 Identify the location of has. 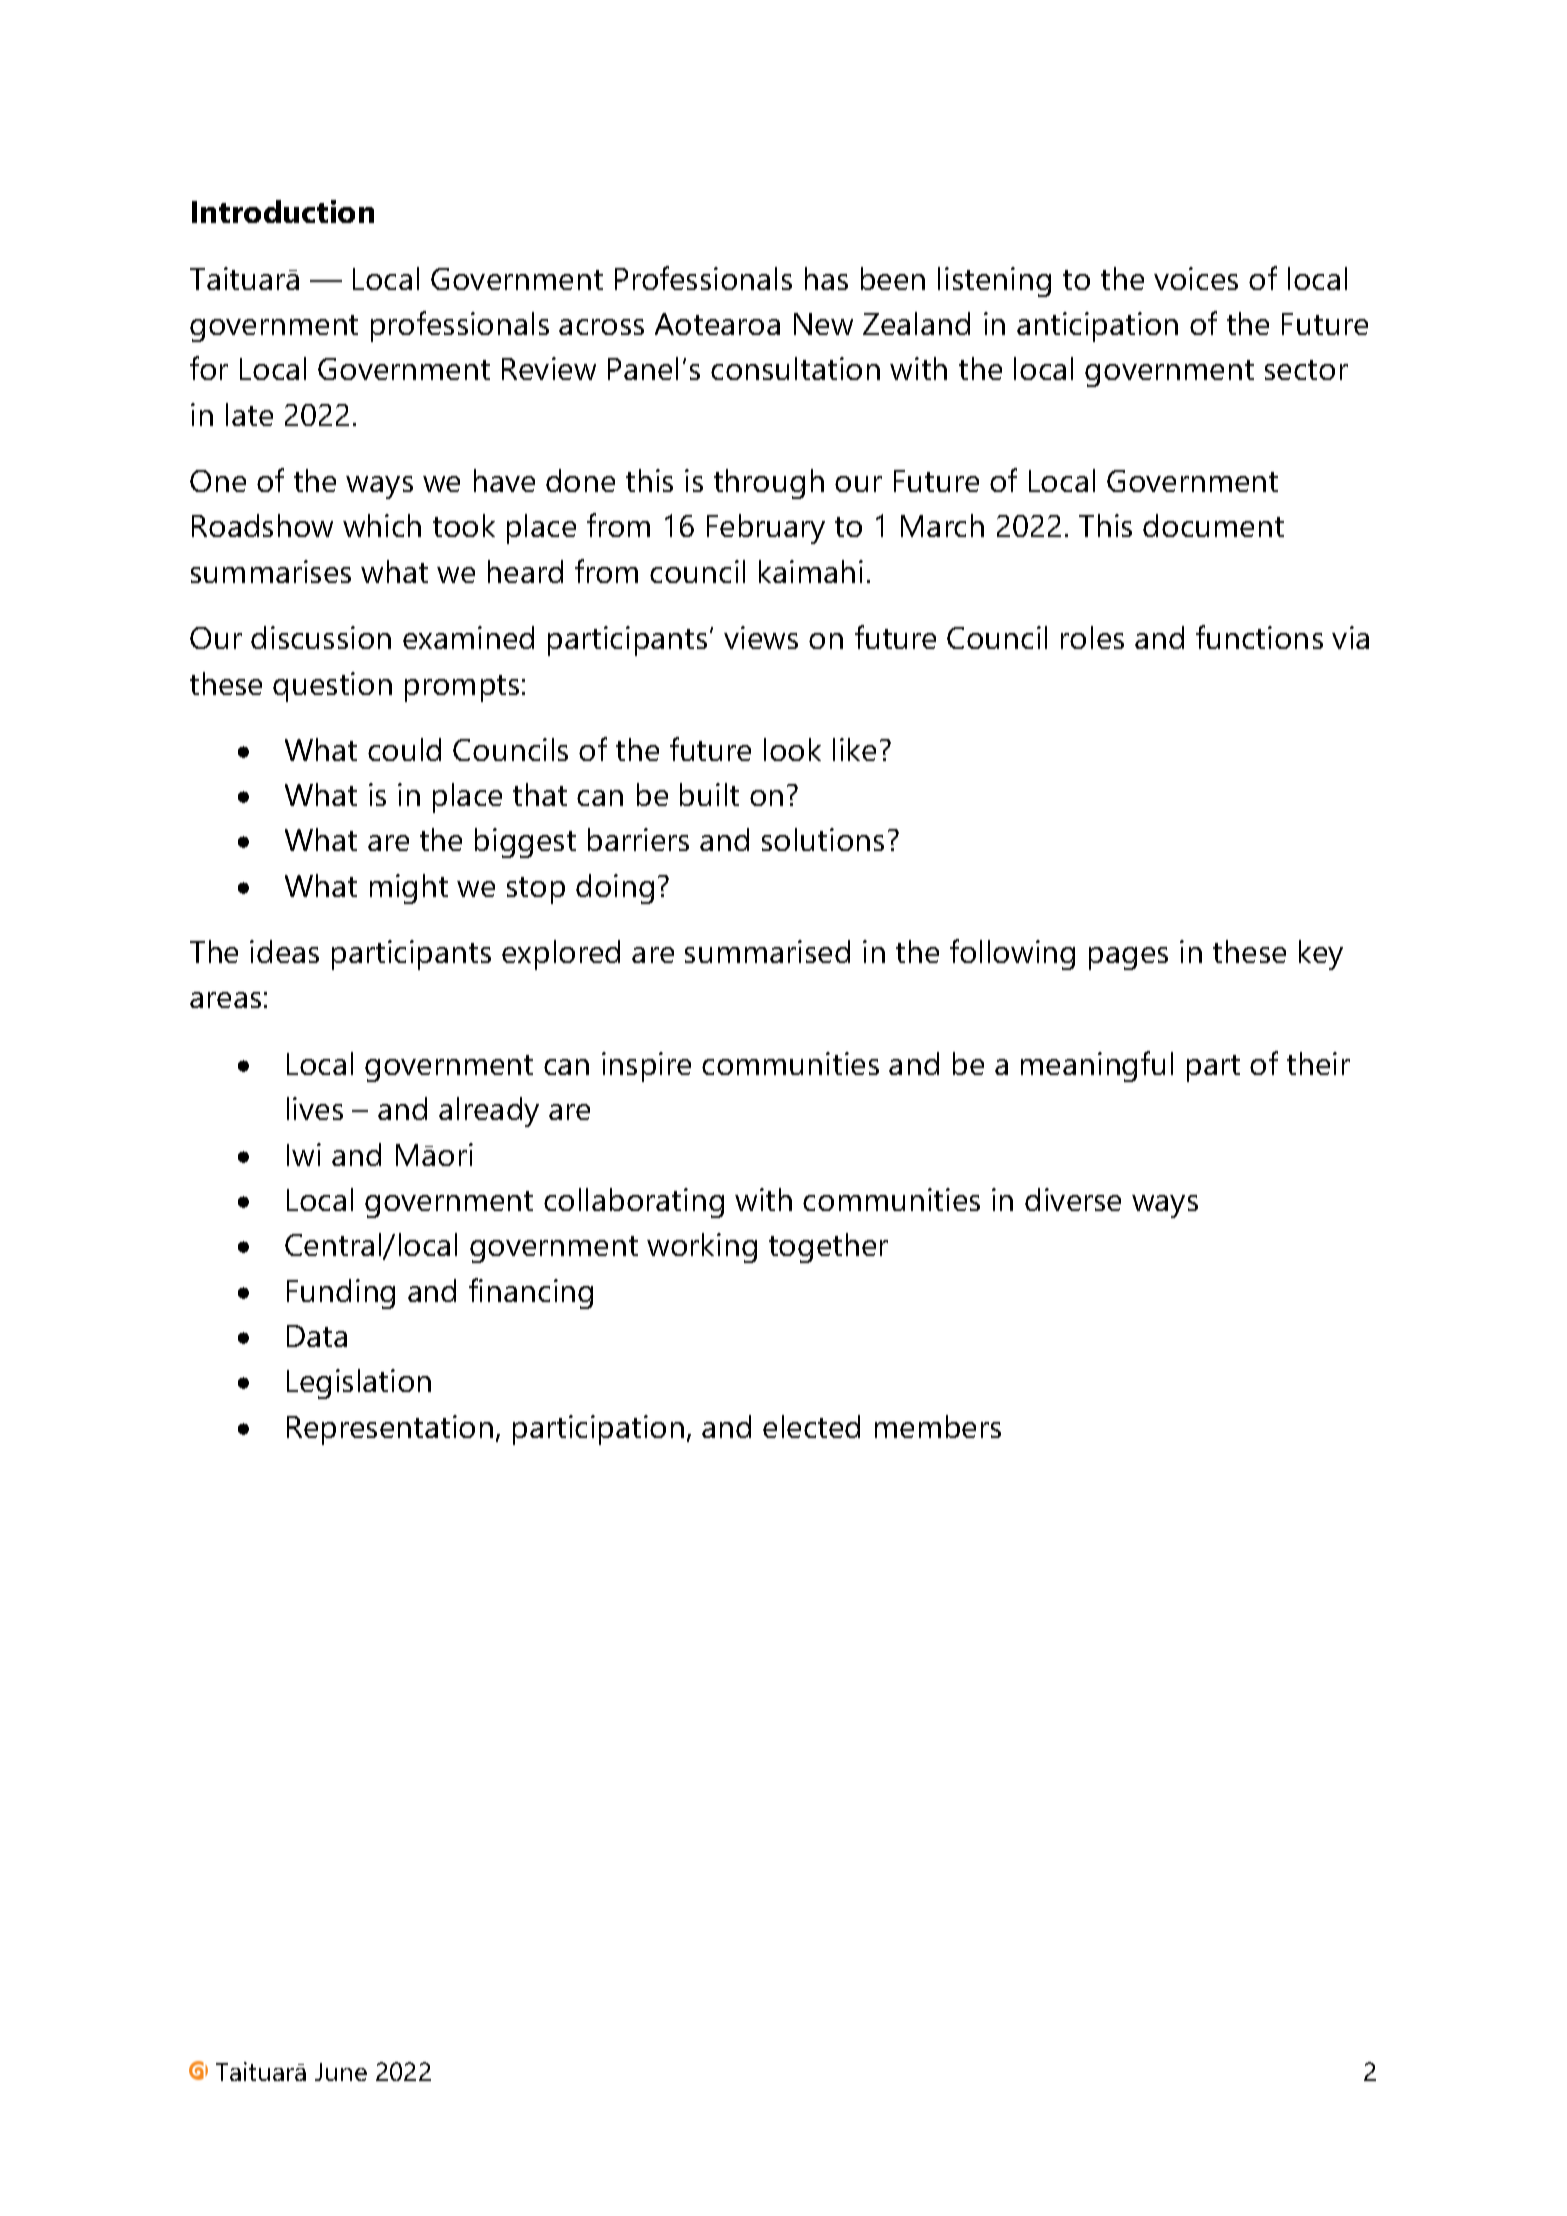
(826, 278).
